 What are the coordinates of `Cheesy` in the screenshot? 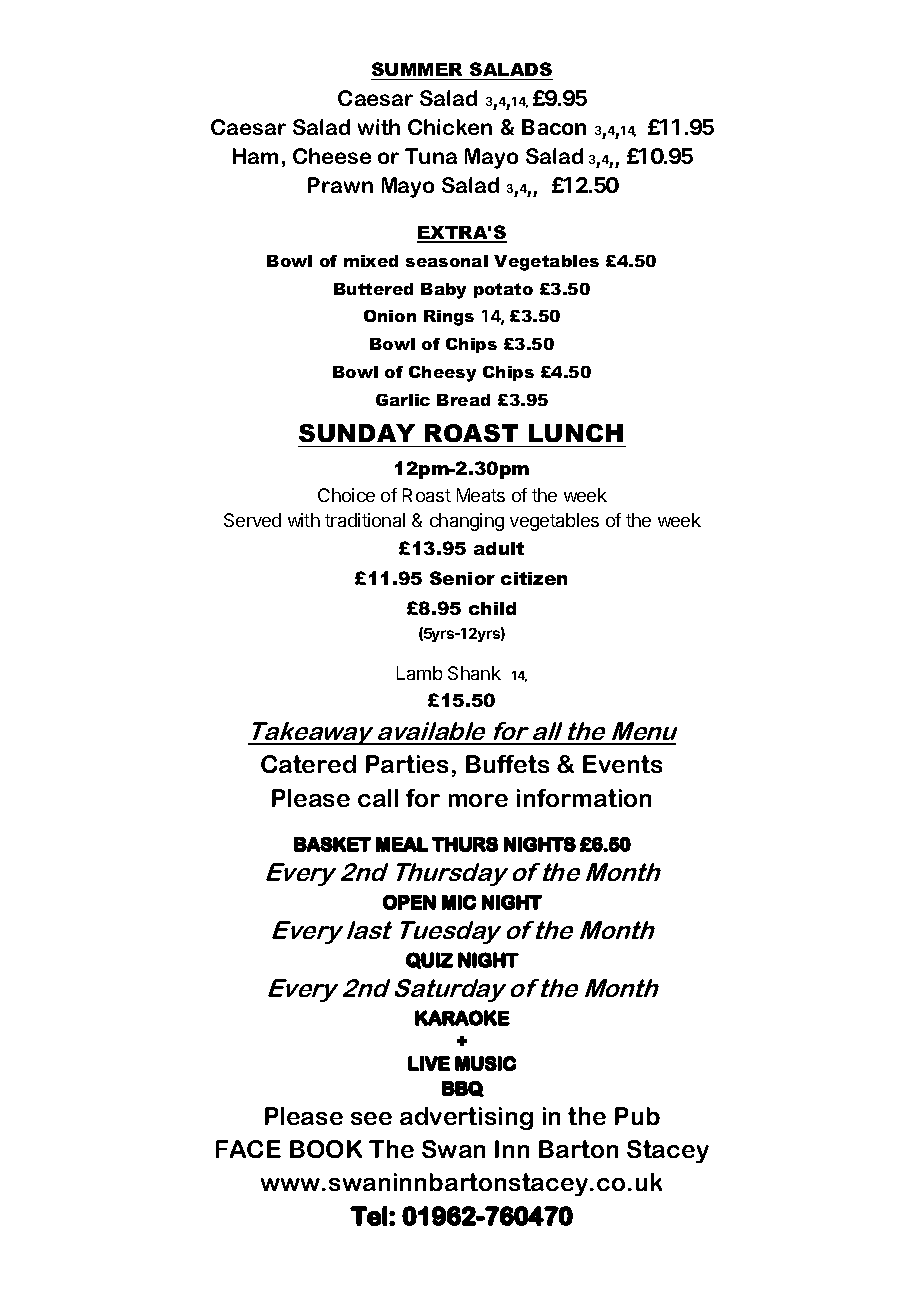 It's located at (442, 374).
